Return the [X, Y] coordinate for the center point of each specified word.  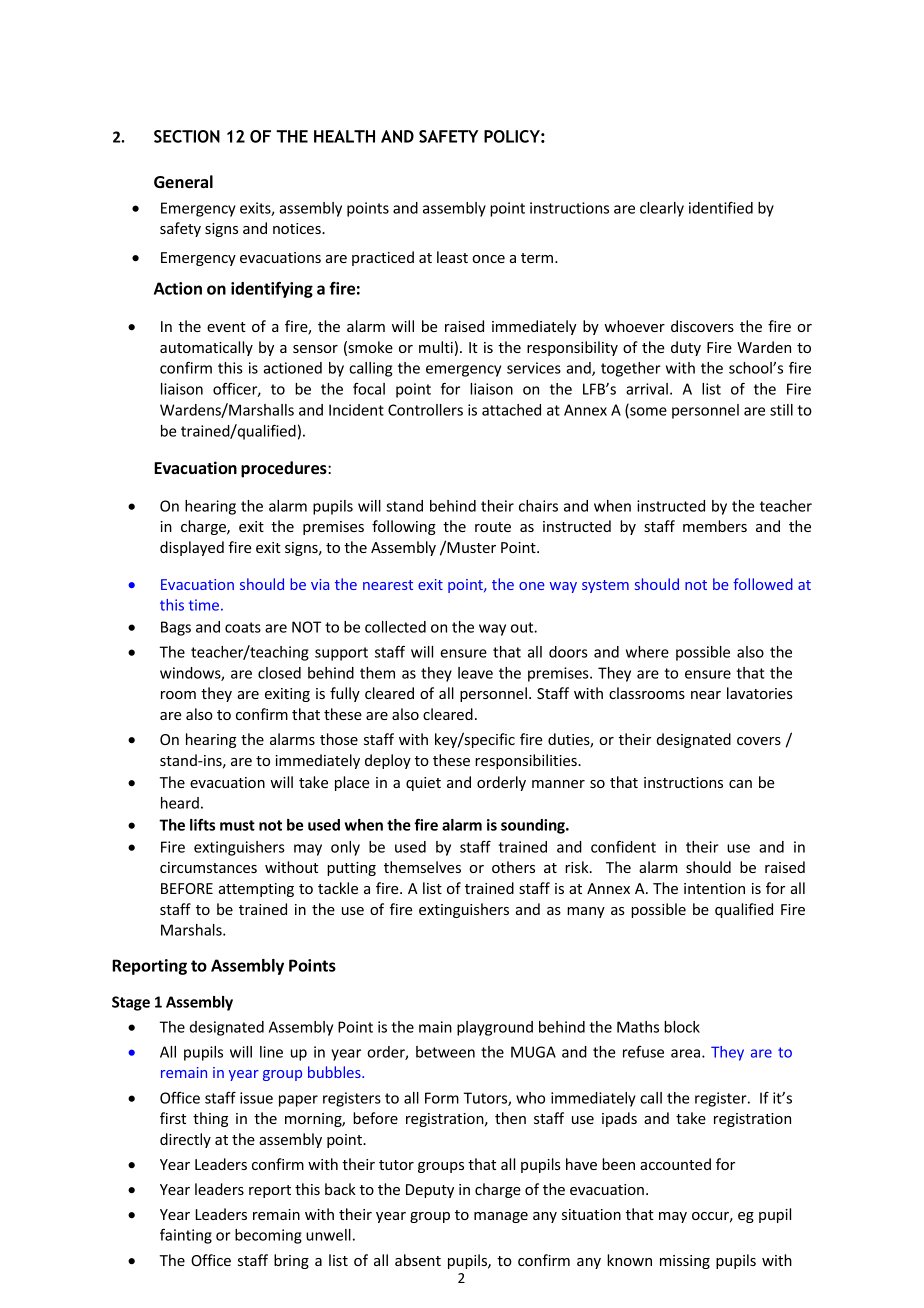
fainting [186, 1236]
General [183, 182]
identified [721, 208]
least [452, 257]
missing [685, 1262]
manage [501, 1217]
